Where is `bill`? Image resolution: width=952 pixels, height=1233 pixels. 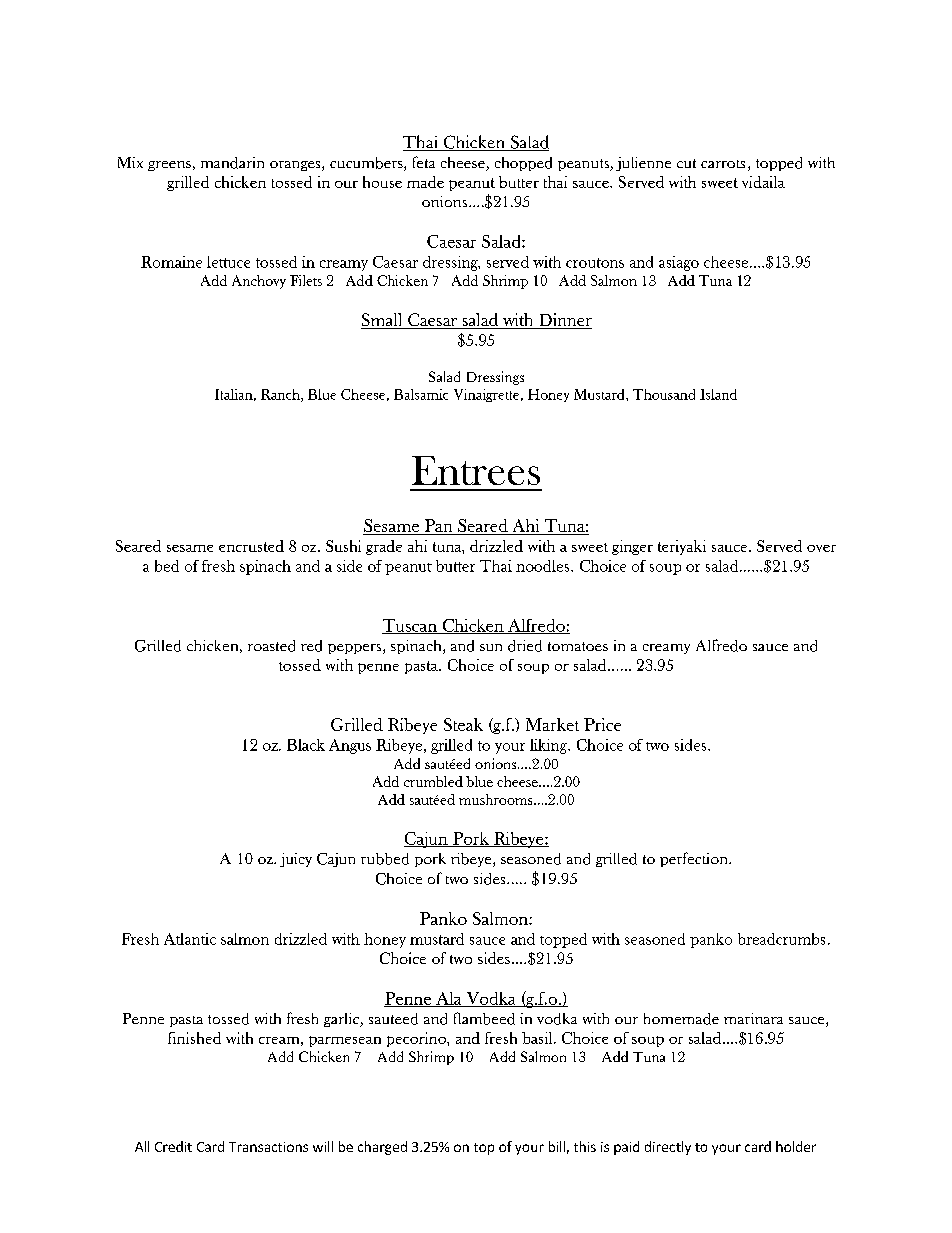 bill is located at coordinates (557, 1146).
